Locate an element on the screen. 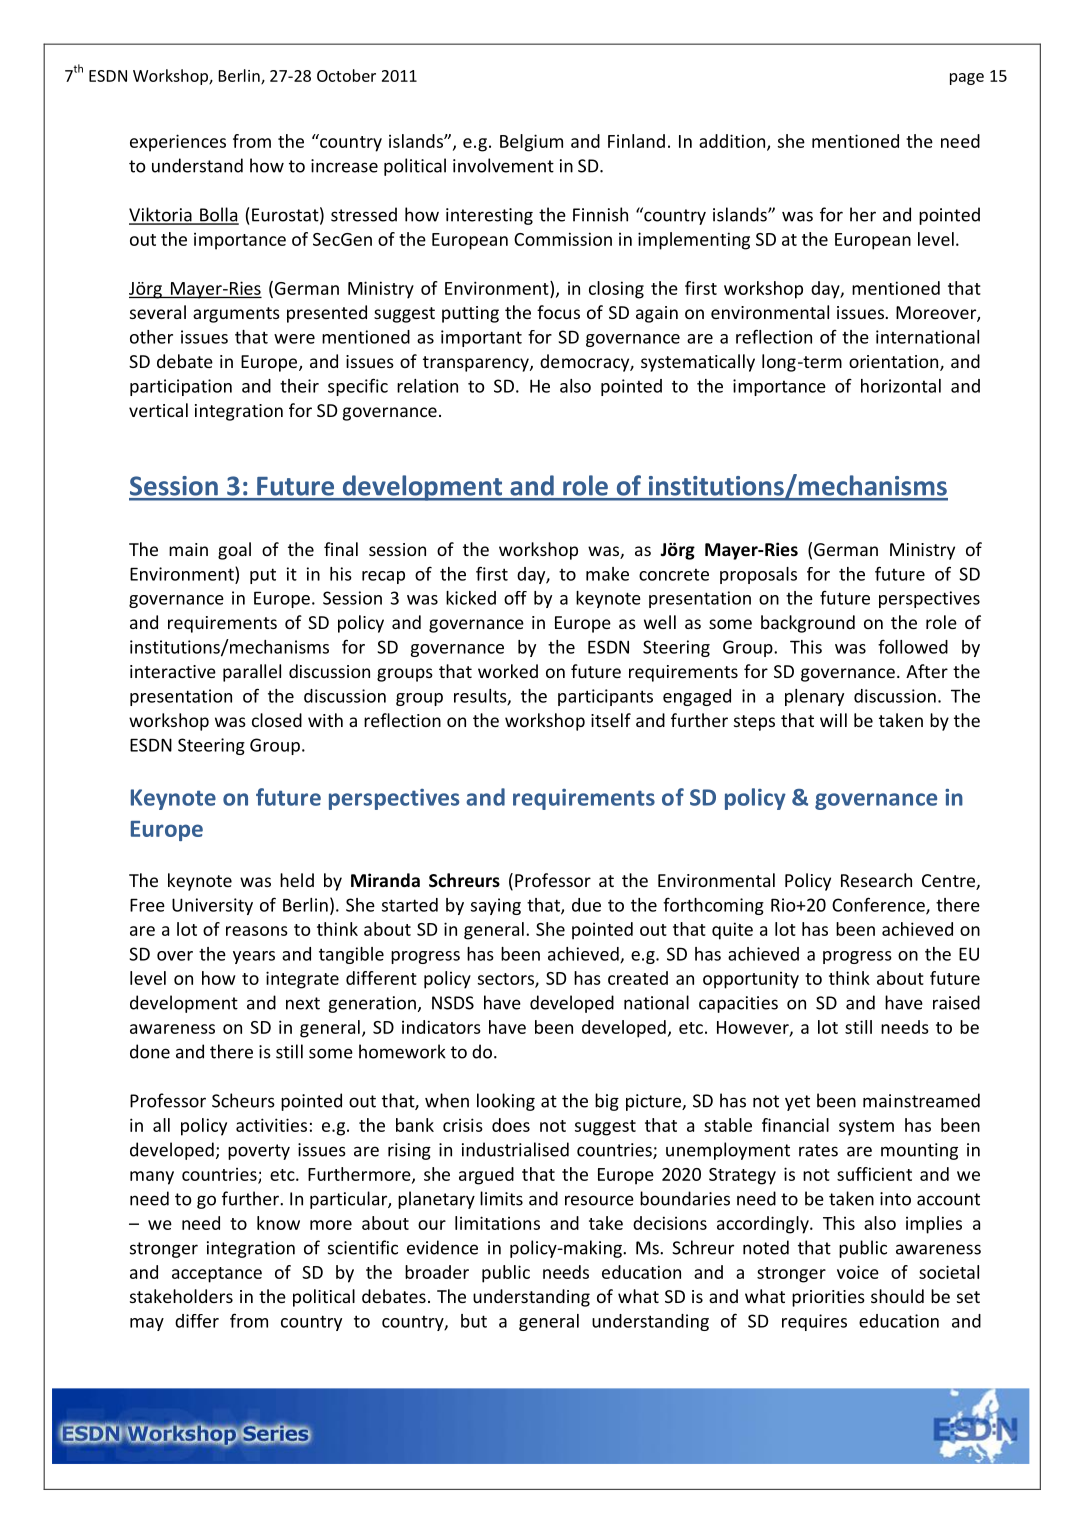 The width and height of the screenshot is (1084, 1533). but is located at coordinates (474, 1321).
